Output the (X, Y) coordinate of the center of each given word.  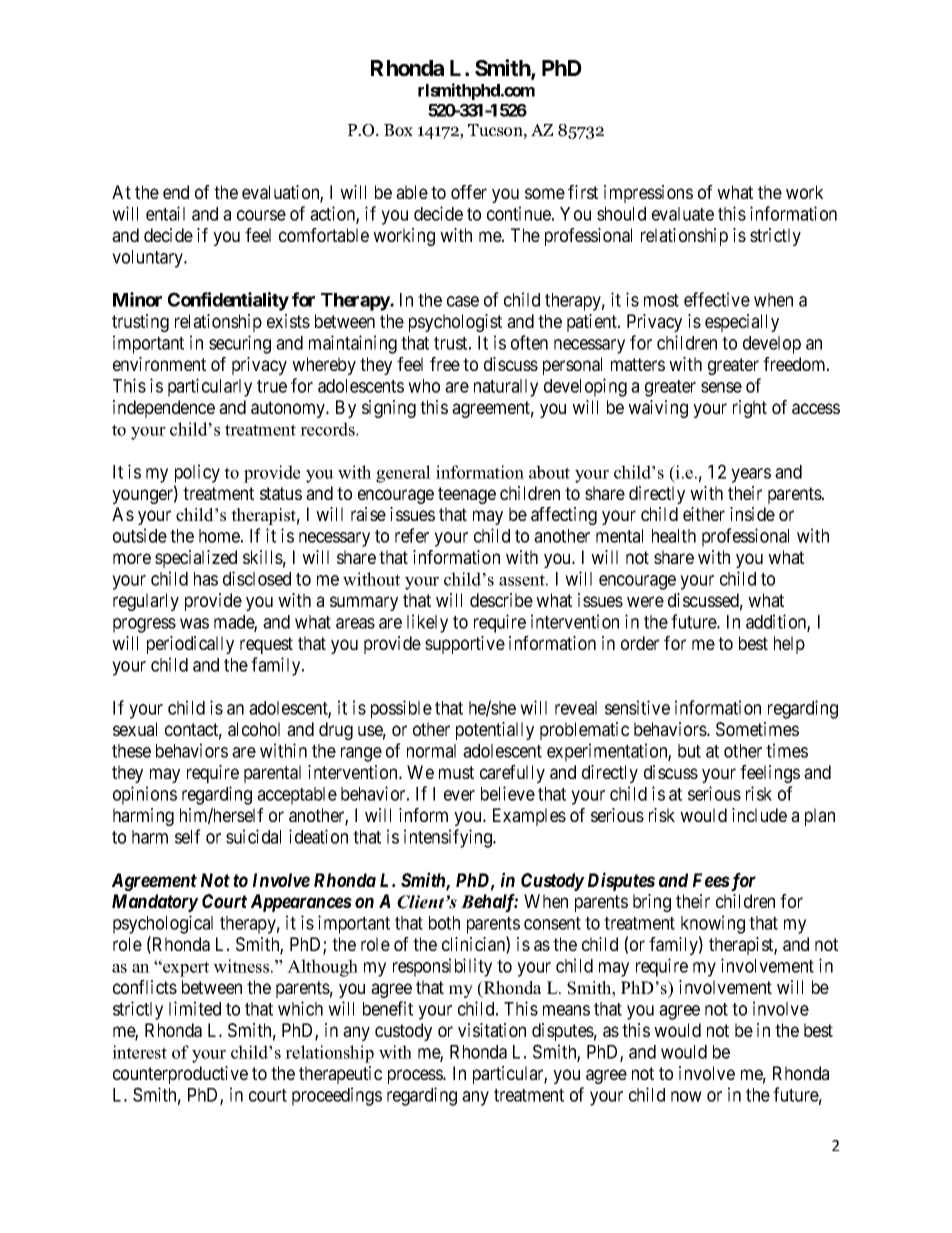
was (194, 623)
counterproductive (180, 1075)
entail (165, 213)
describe (501, 600)
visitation (492, 1030)
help (789, 645)
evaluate (683, 214)
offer (469, 192)
